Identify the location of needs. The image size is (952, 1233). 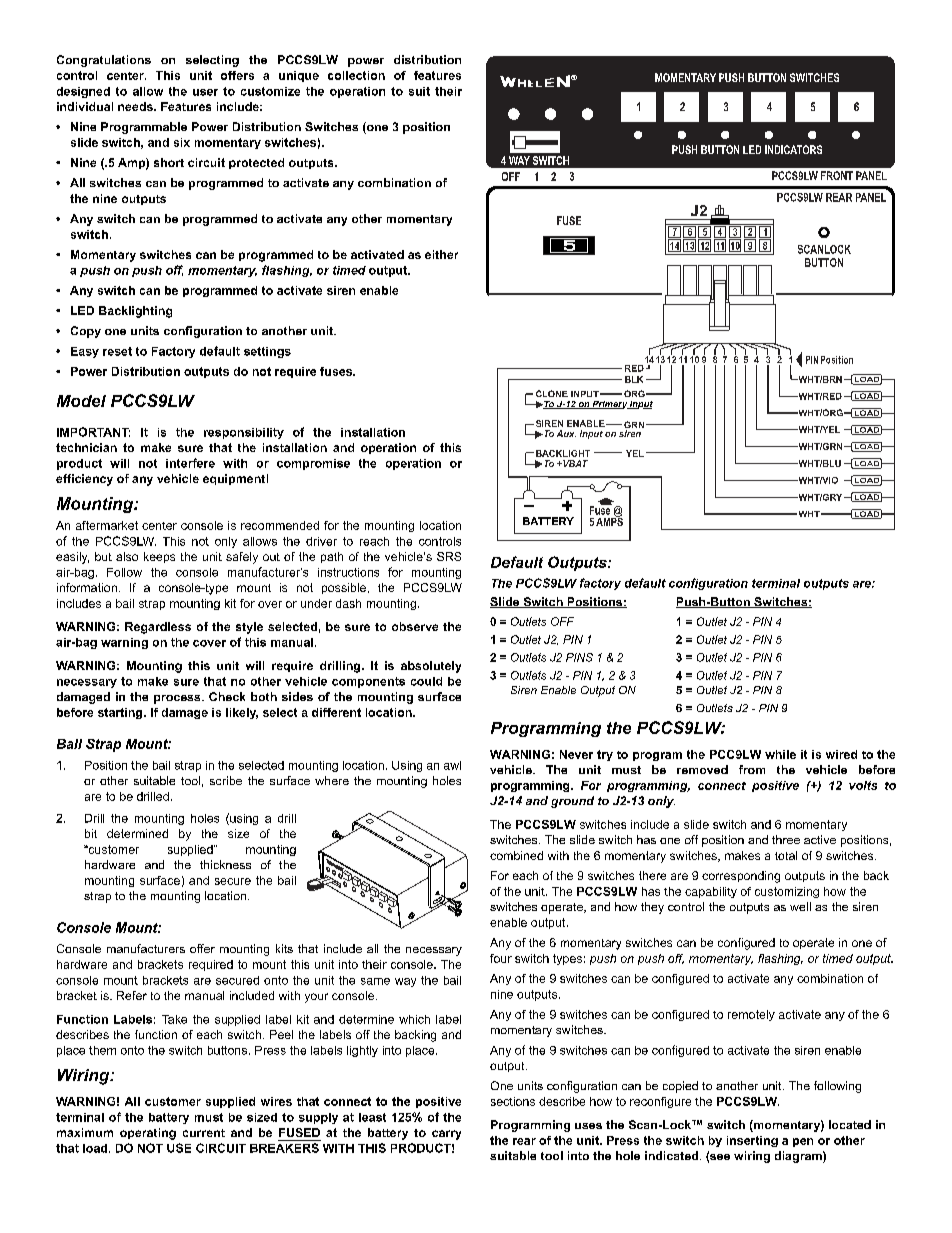
(136, 106).
